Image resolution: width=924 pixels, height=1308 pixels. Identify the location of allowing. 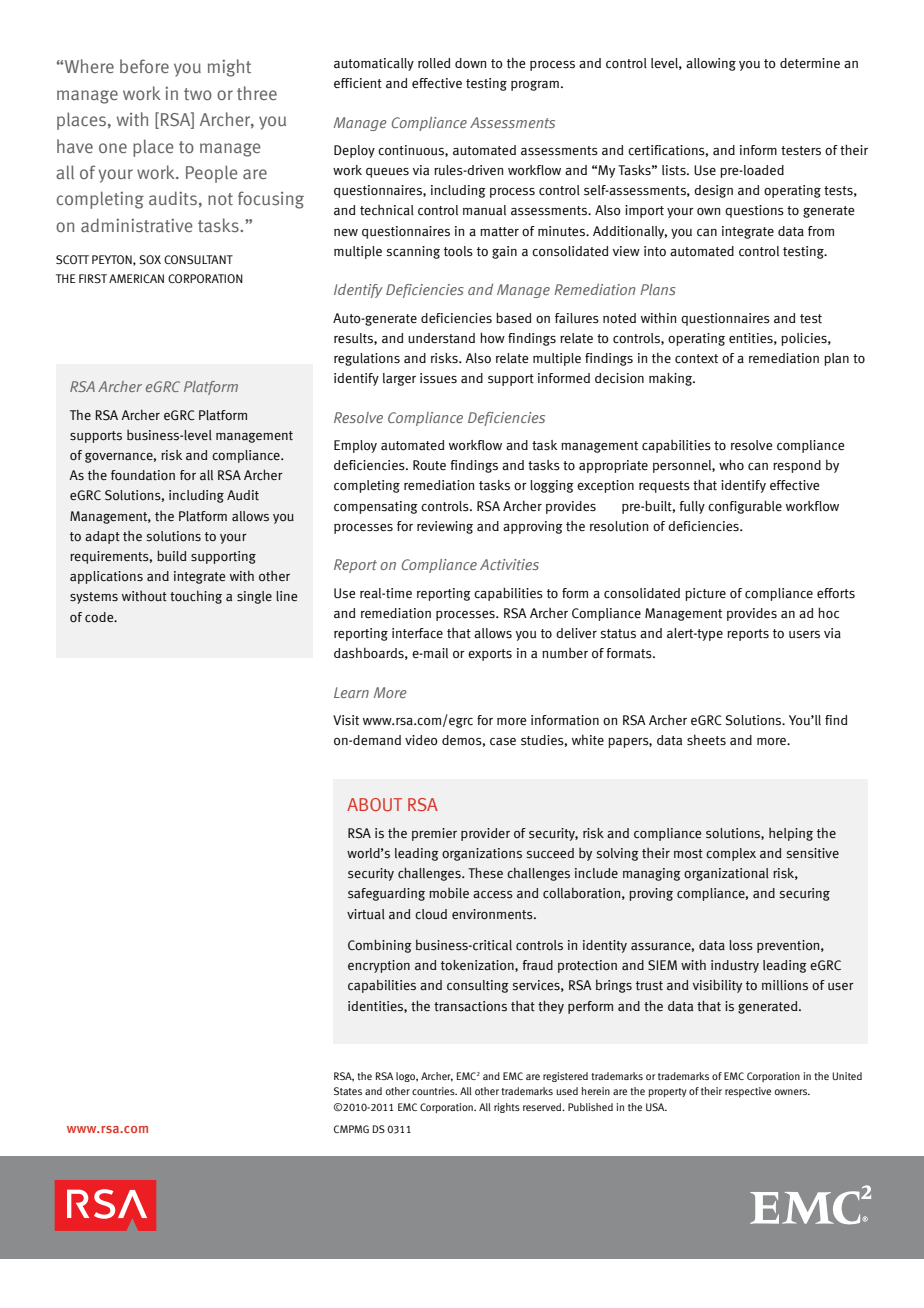
(711, 64).
